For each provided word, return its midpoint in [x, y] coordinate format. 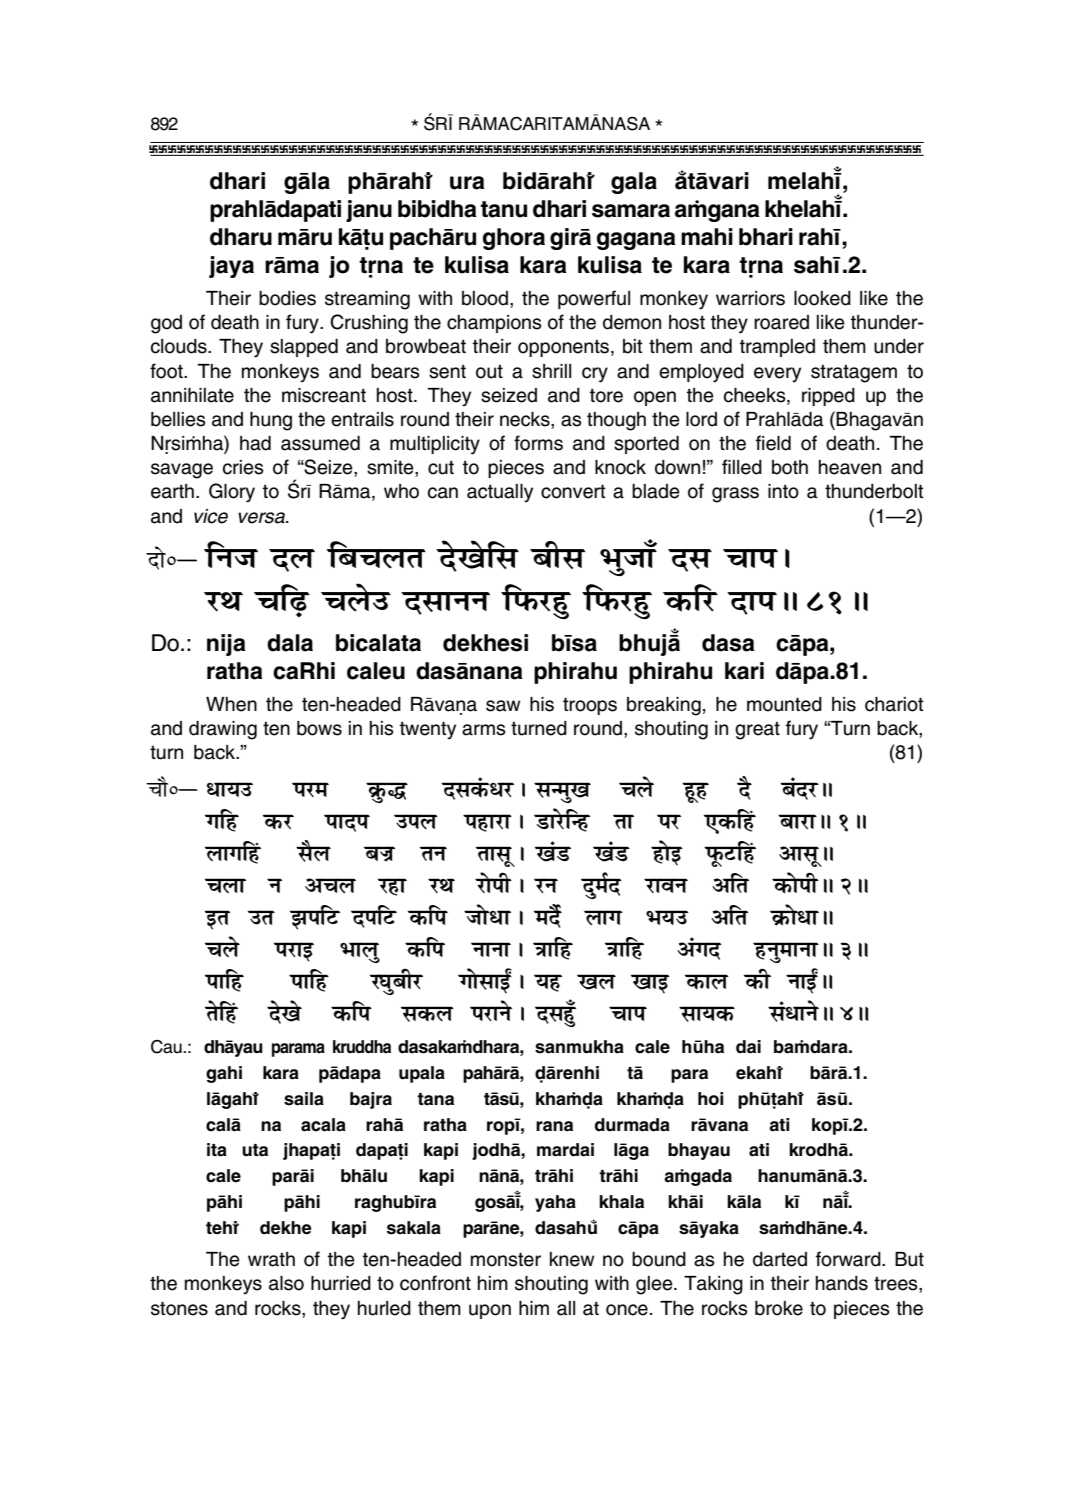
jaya [231, 267]
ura [467, 183]
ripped [828, 397]
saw [503, 706]
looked [822, 298]
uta [255, 1150]
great [757, 731]
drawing [223, 730]
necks [526, 420]
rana [554, 1126]
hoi [710, 1099]
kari [744, 671]
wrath [271, 1259]
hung [271, 421]
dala [290, 643]
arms [484, 730]
